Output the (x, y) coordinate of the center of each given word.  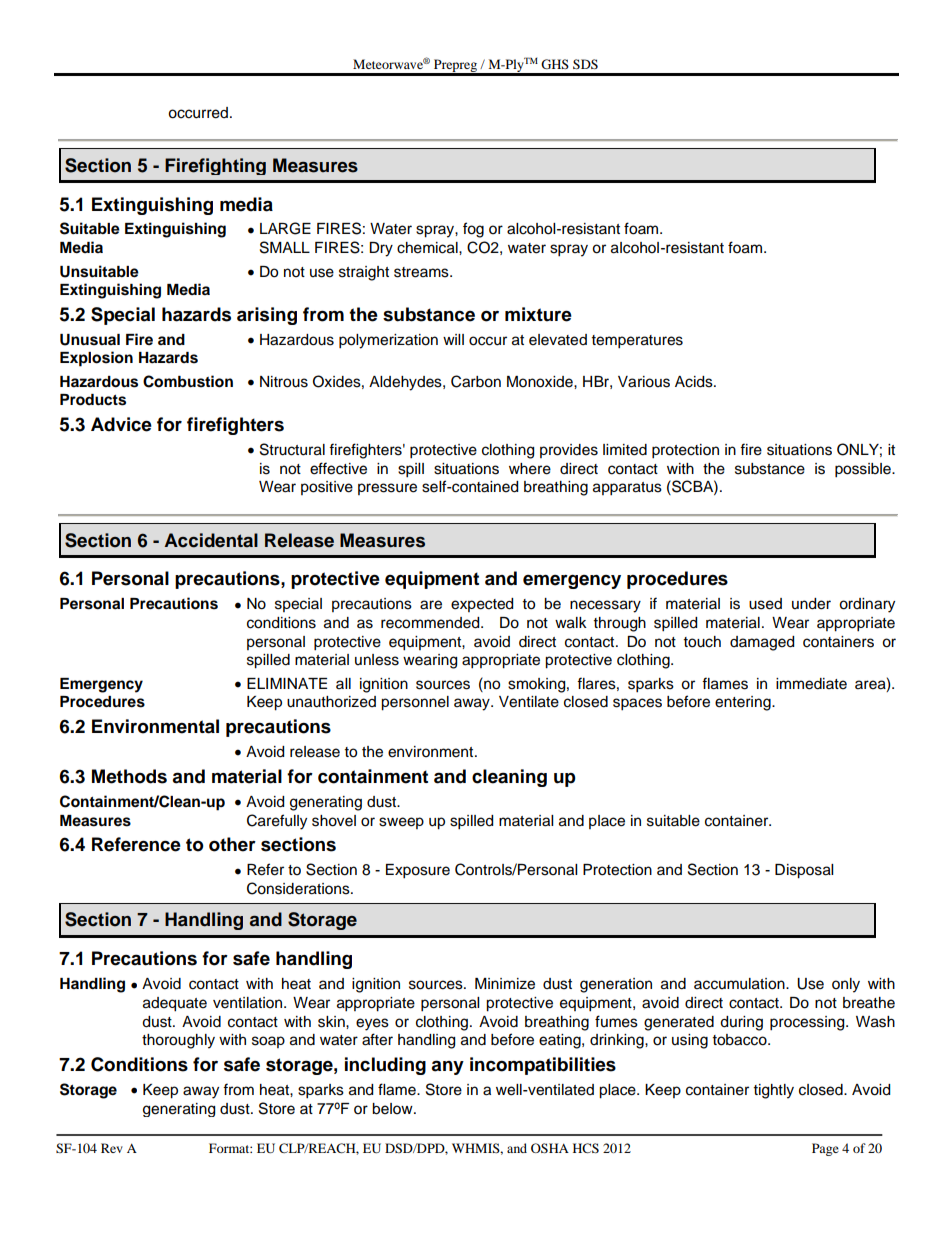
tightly (774, 1091)
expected (482, 605)
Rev (112, 1148)
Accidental (211, 540)
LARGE (285, 228)
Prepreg (455, 67)
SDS (585, 64)
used (765, 604)
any (447, 1067)
